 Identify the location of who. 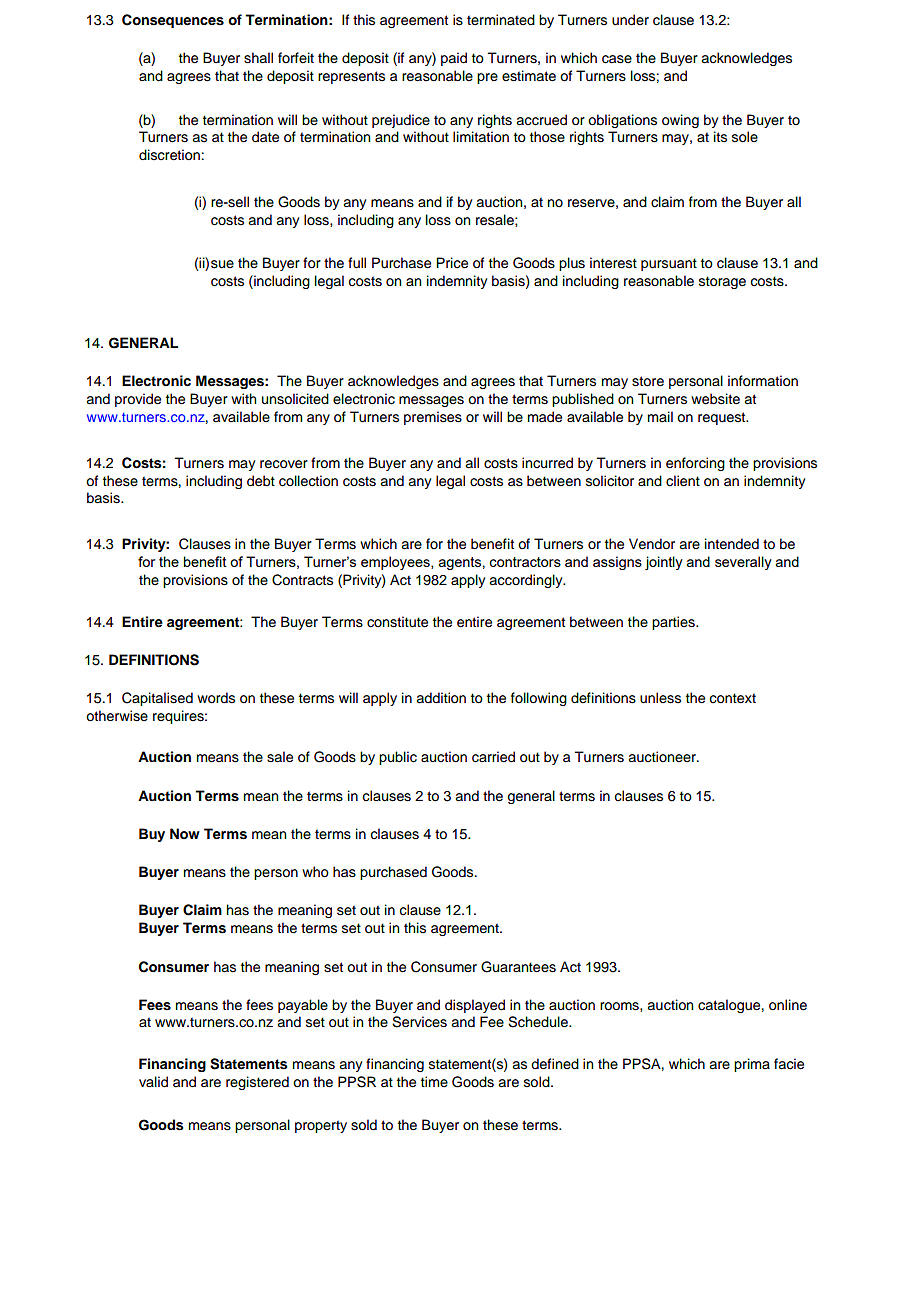
(315, 872).
